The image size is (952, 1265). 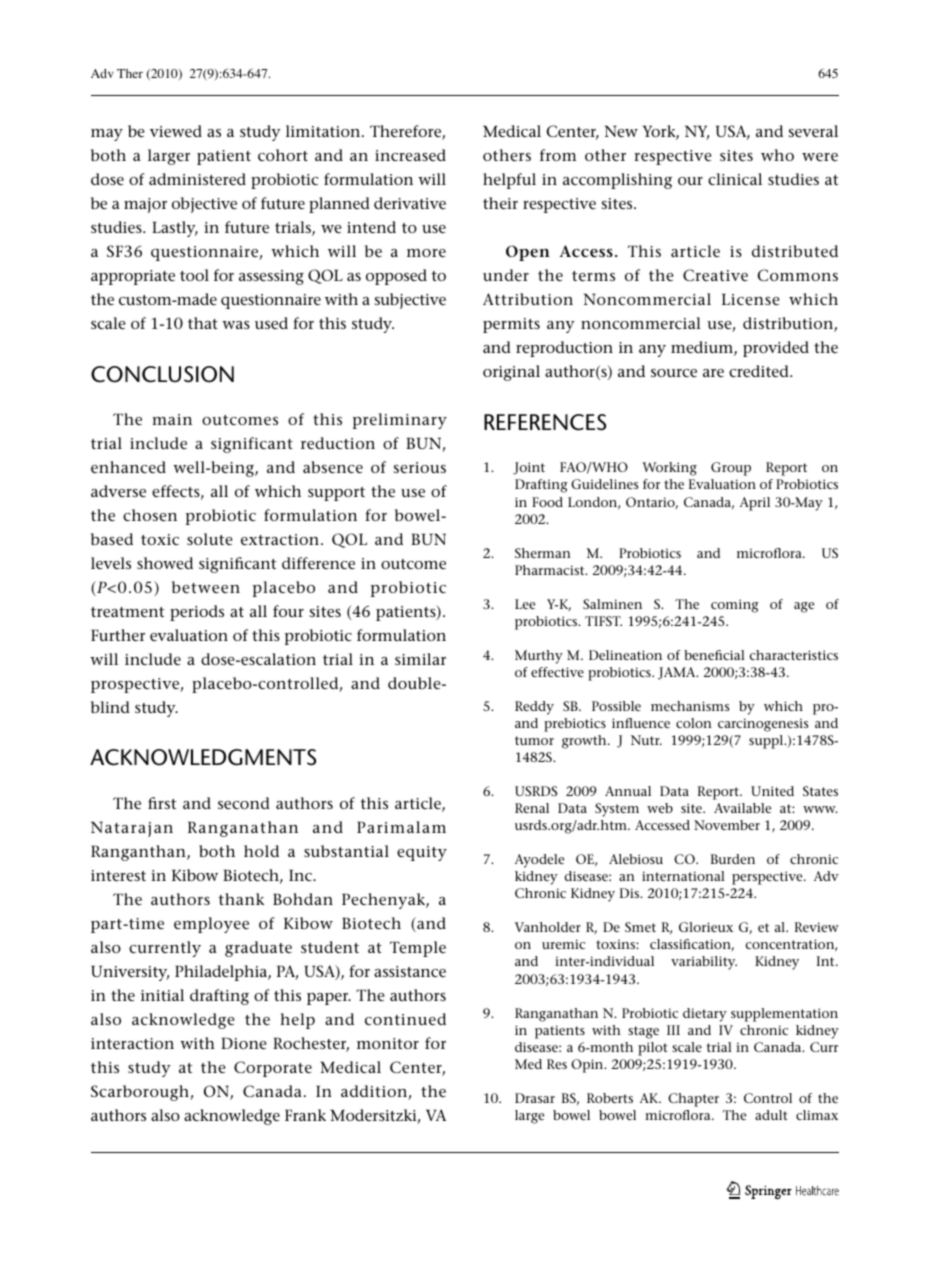 I want to click on that, so click(x=203, y=323).
